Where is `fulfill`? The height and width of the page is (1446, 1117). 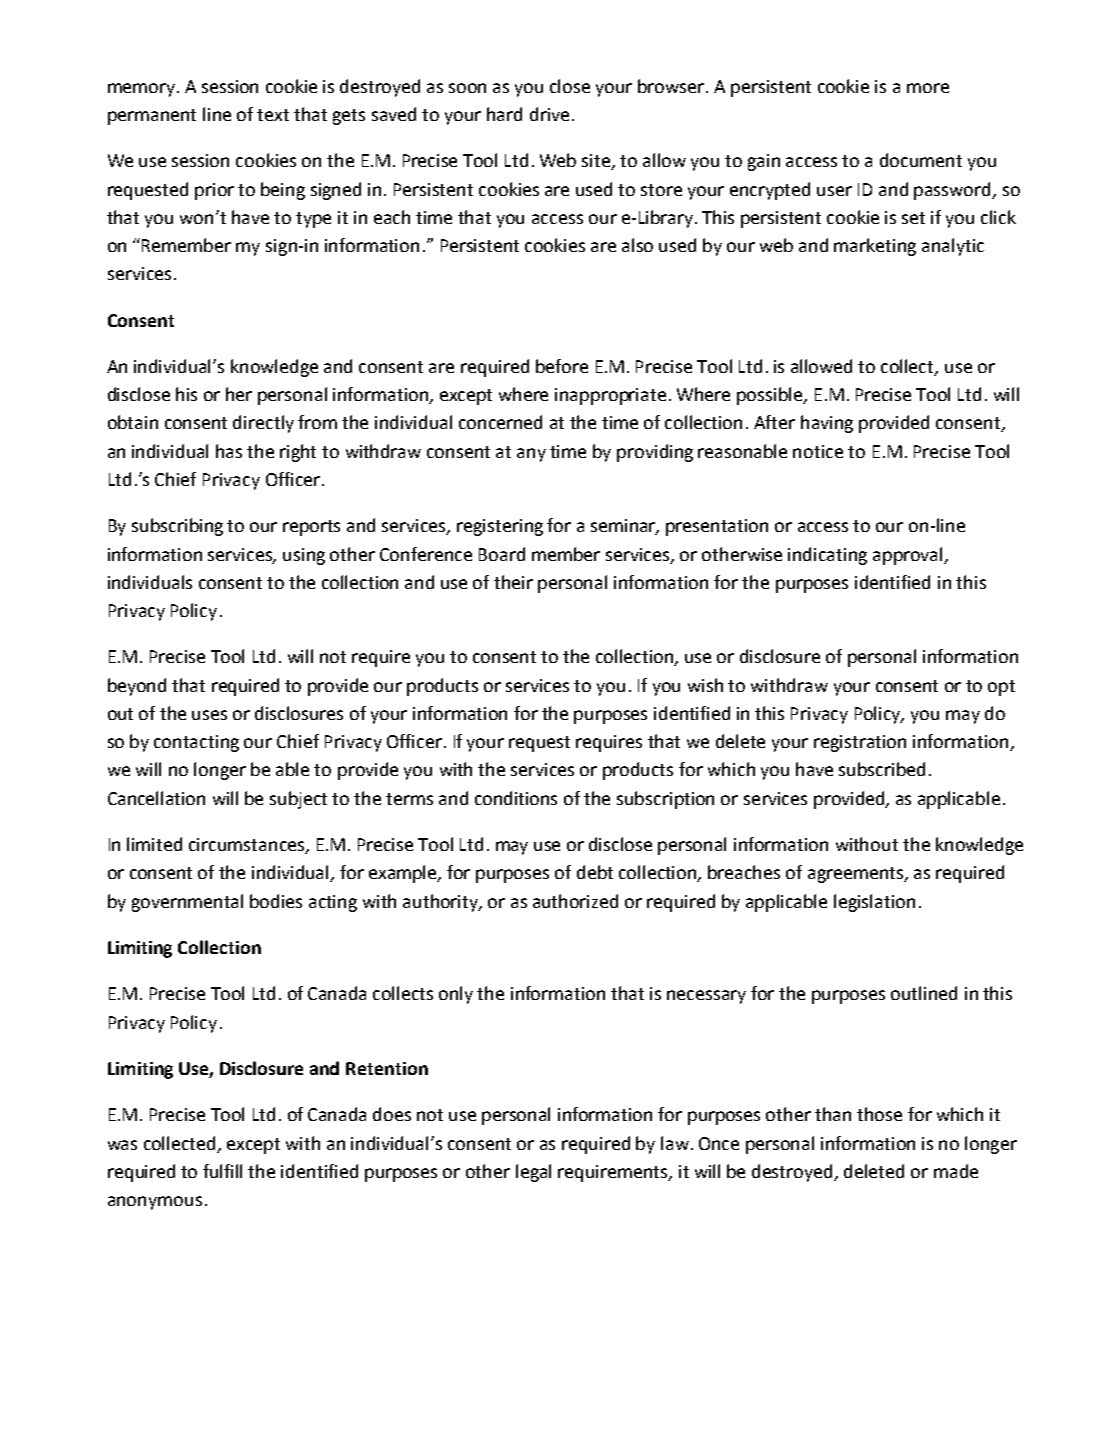
fulfill is located at coordinates (222, 1171).
